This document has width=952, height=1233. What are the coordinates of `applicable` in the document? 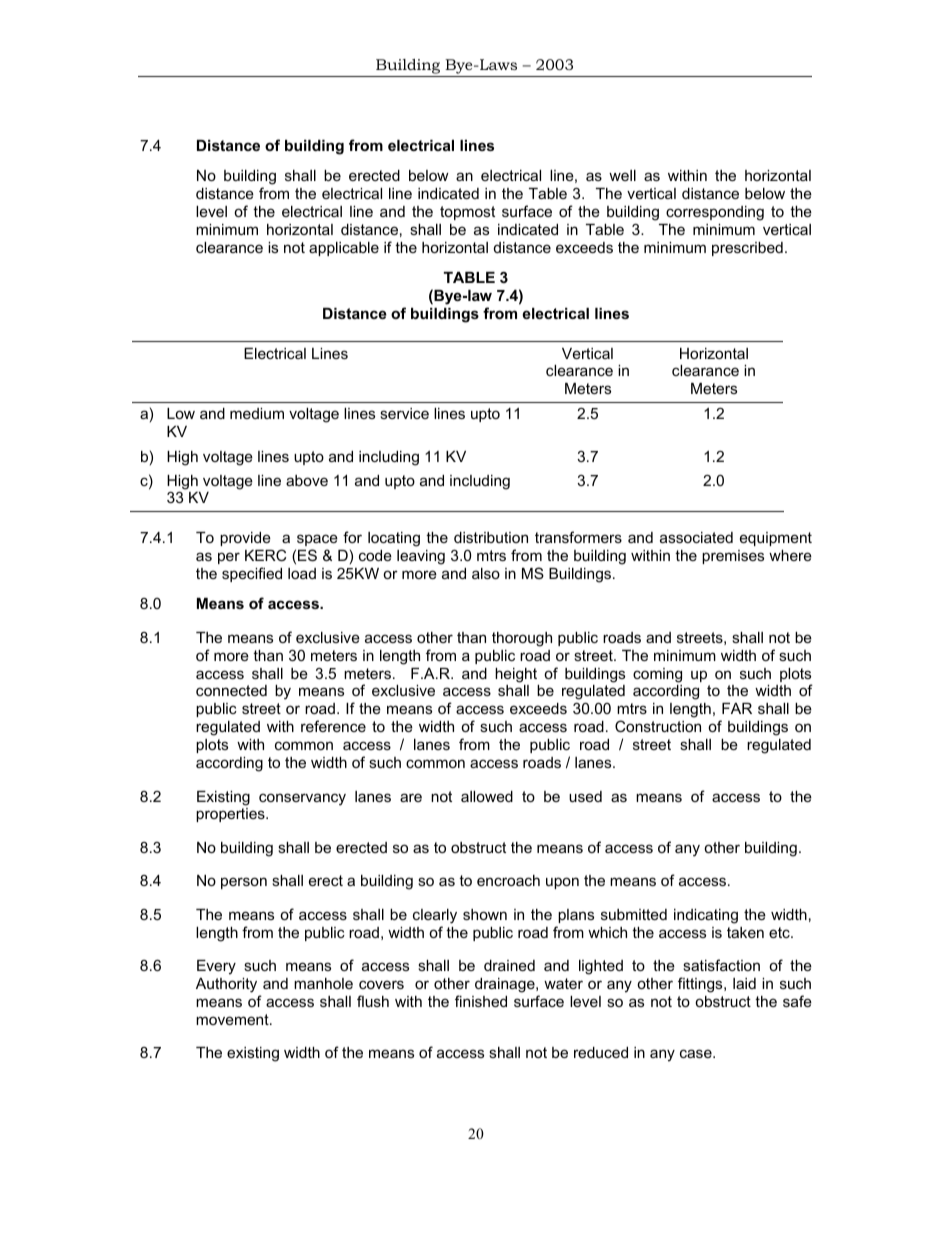 It's located at (344, 249).
